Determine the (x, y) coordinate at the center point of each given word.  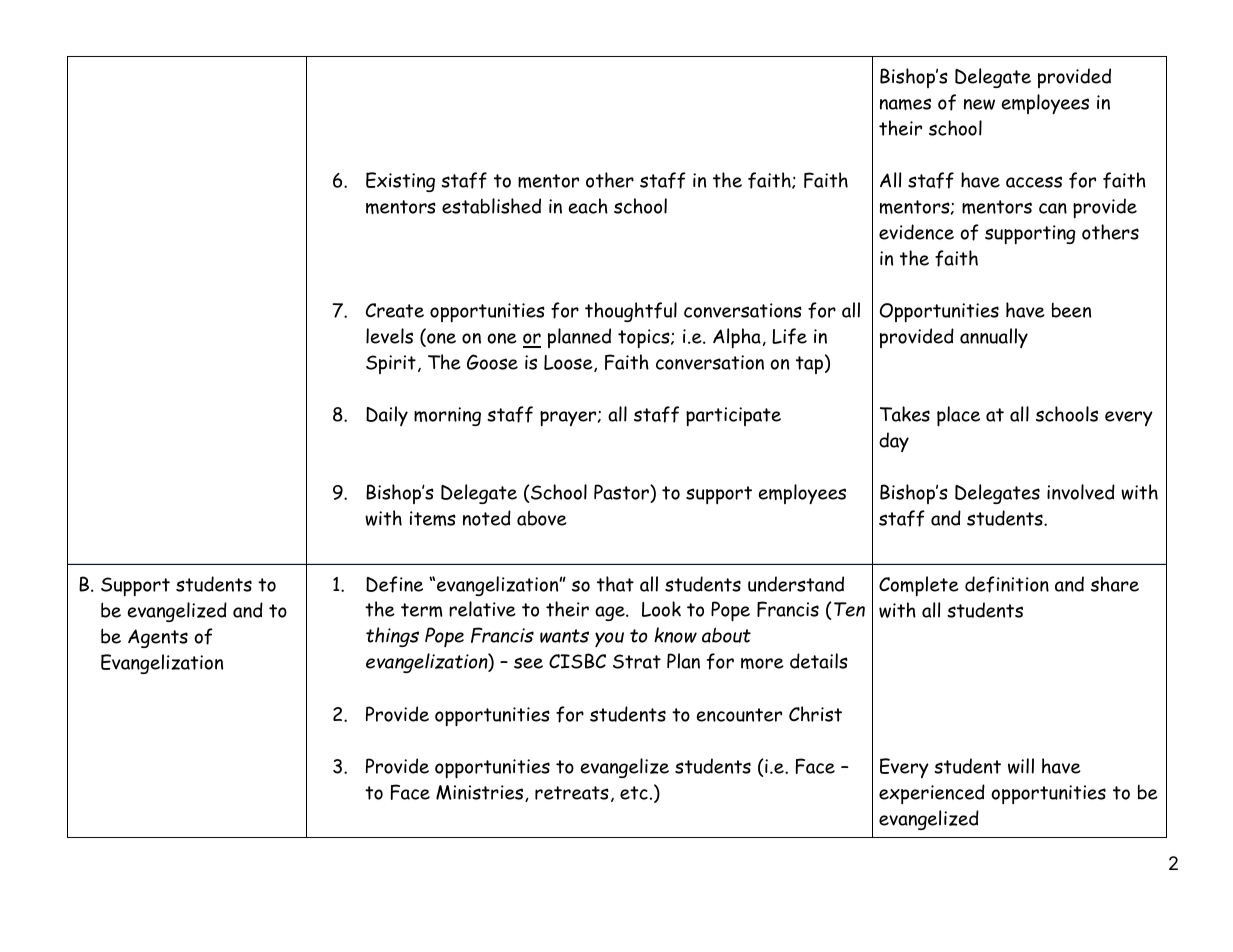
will (1021, 766)
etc (634, 793)
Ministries (481, 793)
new (979, 104)
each (588, 206)
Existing (400, 182)
